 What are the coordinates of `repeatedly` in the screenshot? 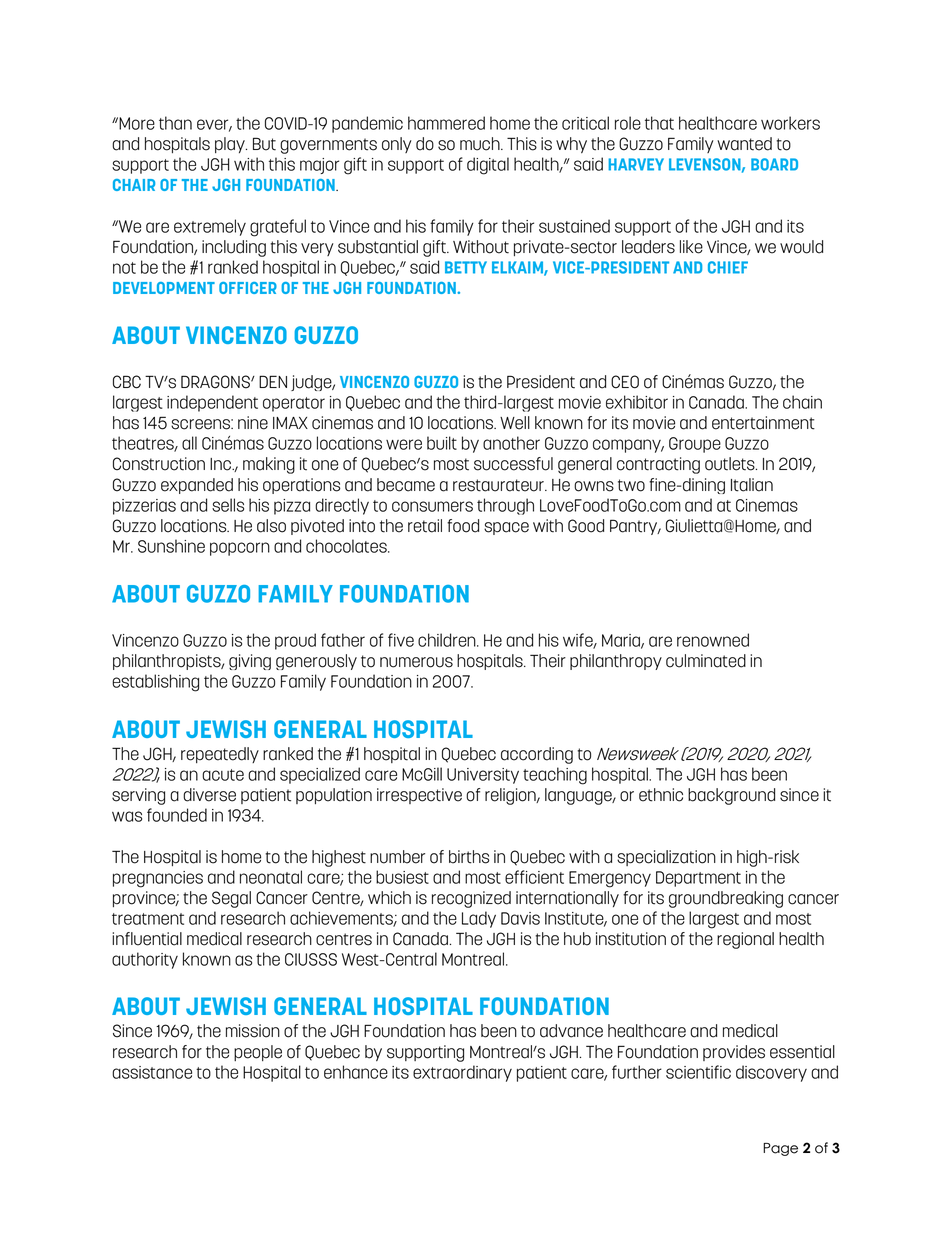 It's located at (220, 755).
